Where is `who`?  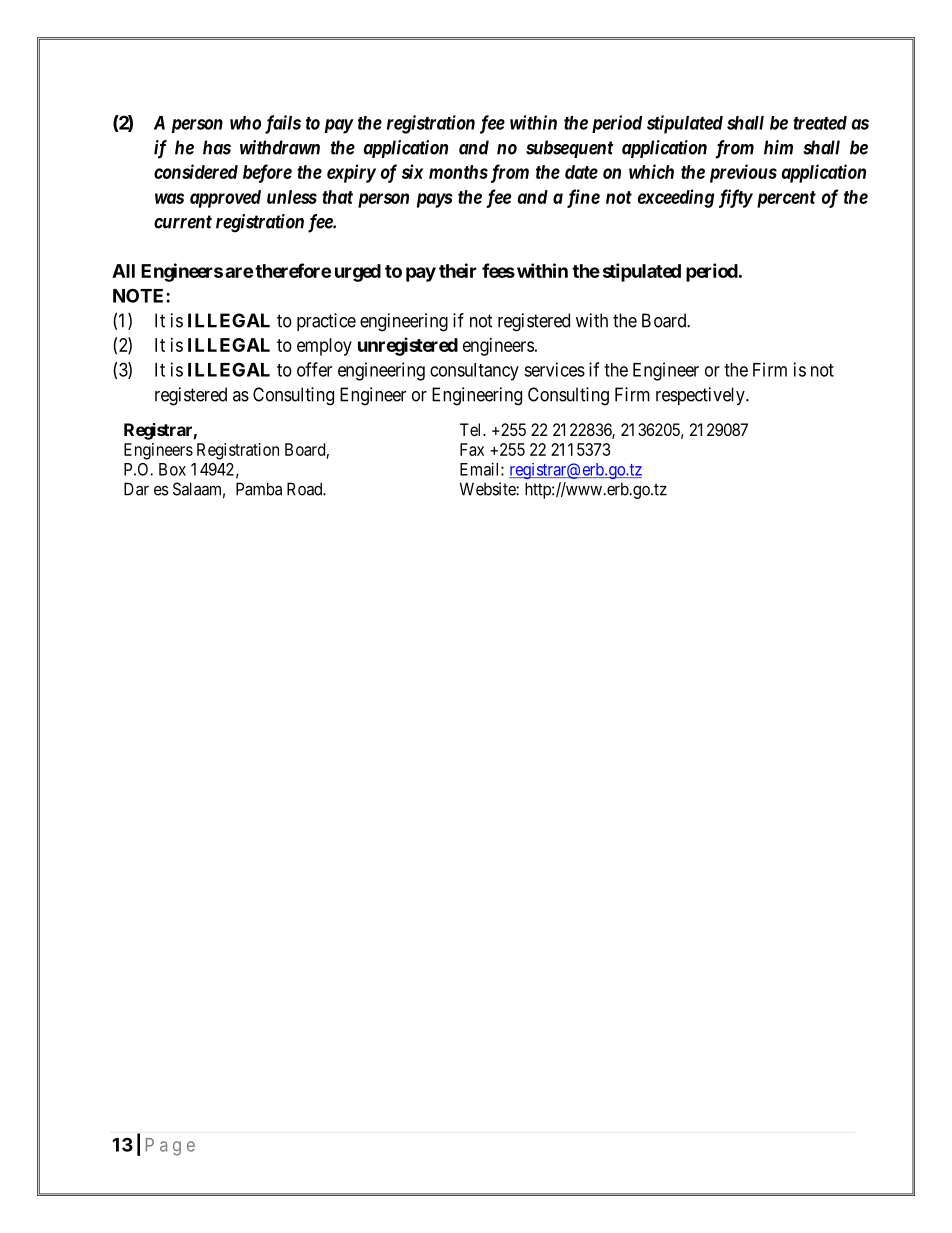 who is located at coordinates (245, 123).
